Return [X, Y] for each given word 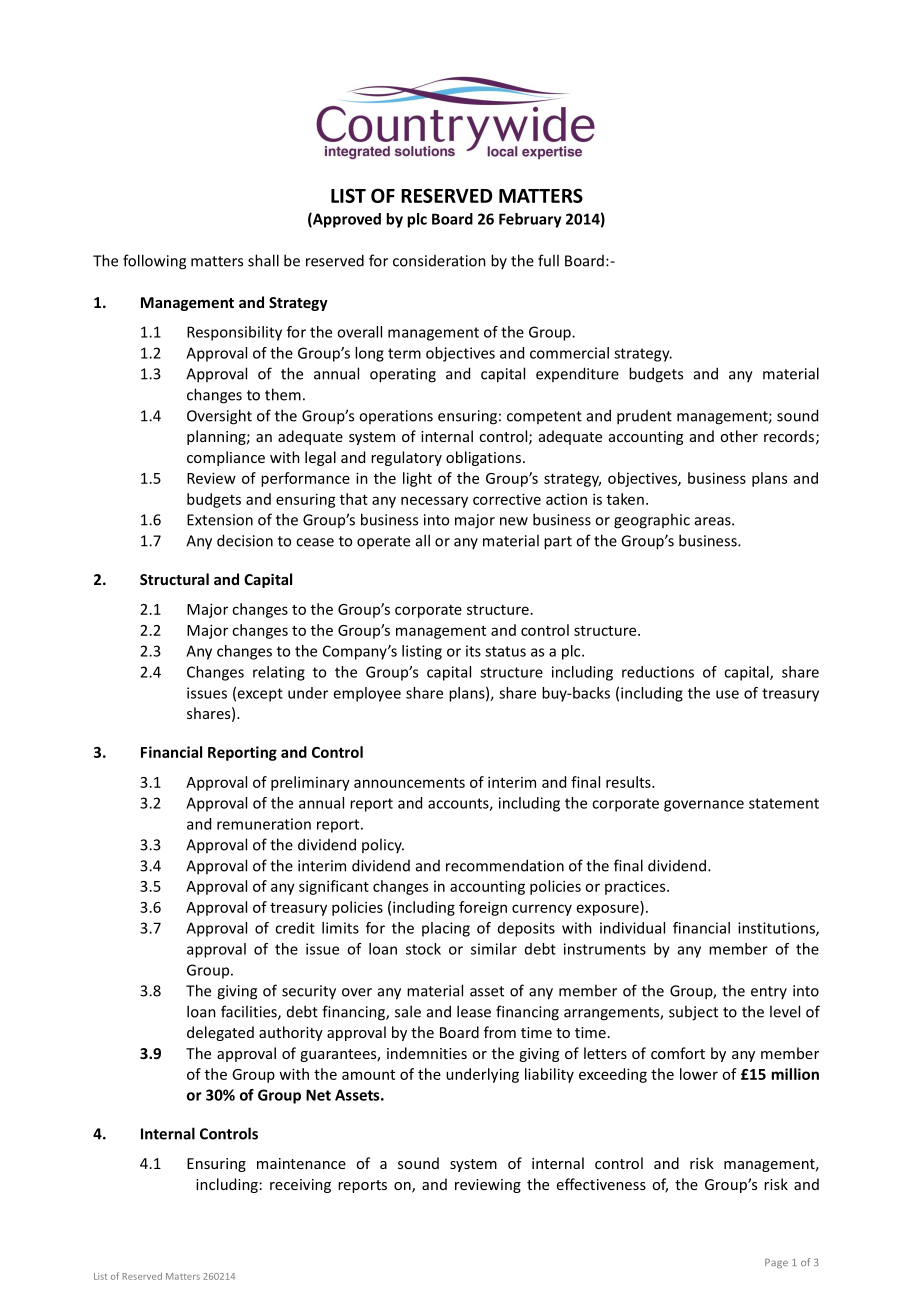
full [548, 260]
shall [263, 260]
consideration [439, 261]
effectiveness [601, 1184]
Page [776, 1263]
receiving [300, 1186]
